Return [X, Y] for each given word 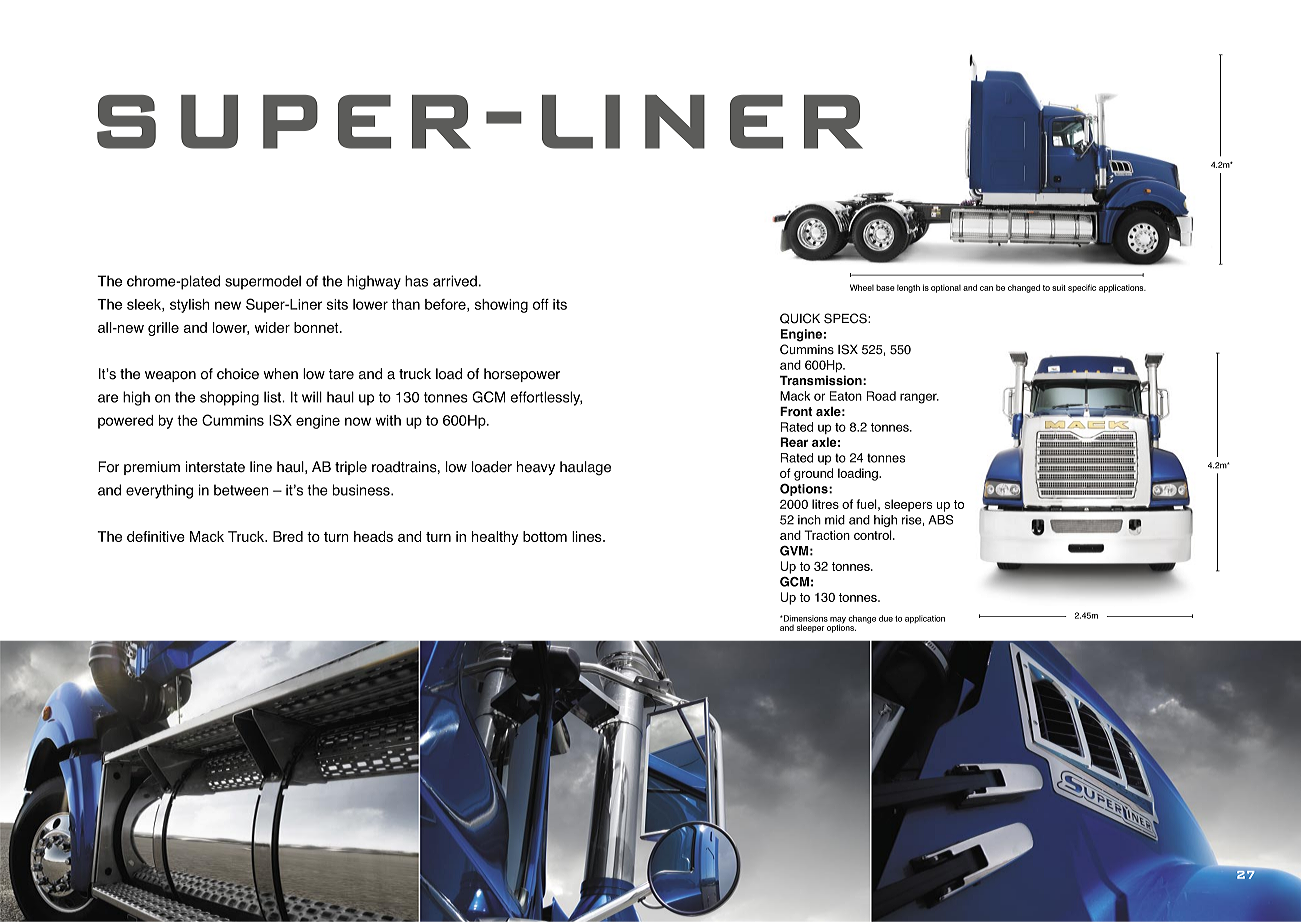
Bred [288, 536]
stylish [190, 306]
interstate [215, 467]
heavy [536, 468]
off [541, 304]
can [986, 288]
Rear [794, 442]
